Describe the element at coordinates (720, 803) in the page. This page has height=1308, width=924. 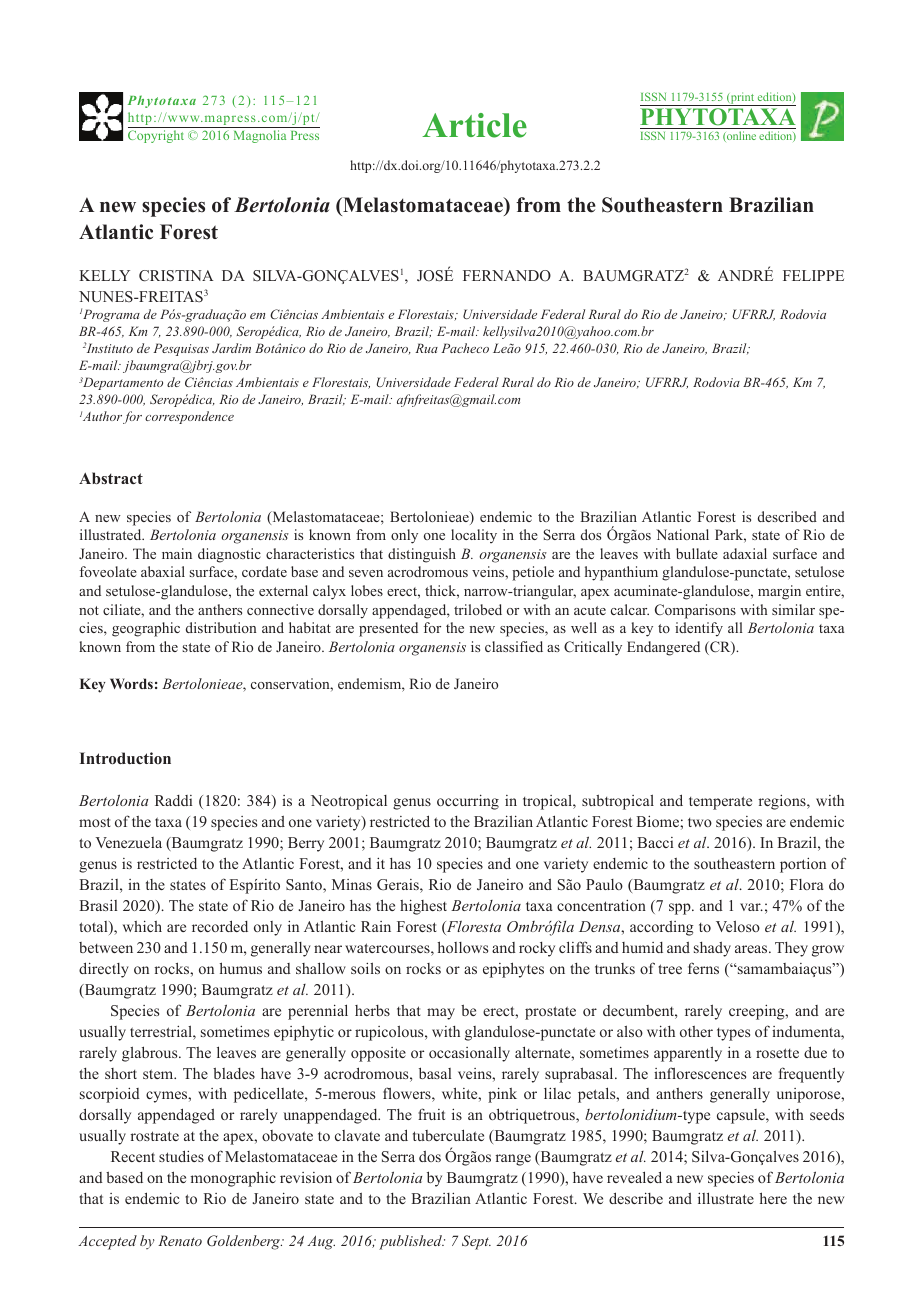
I see `temperate` at that location.
